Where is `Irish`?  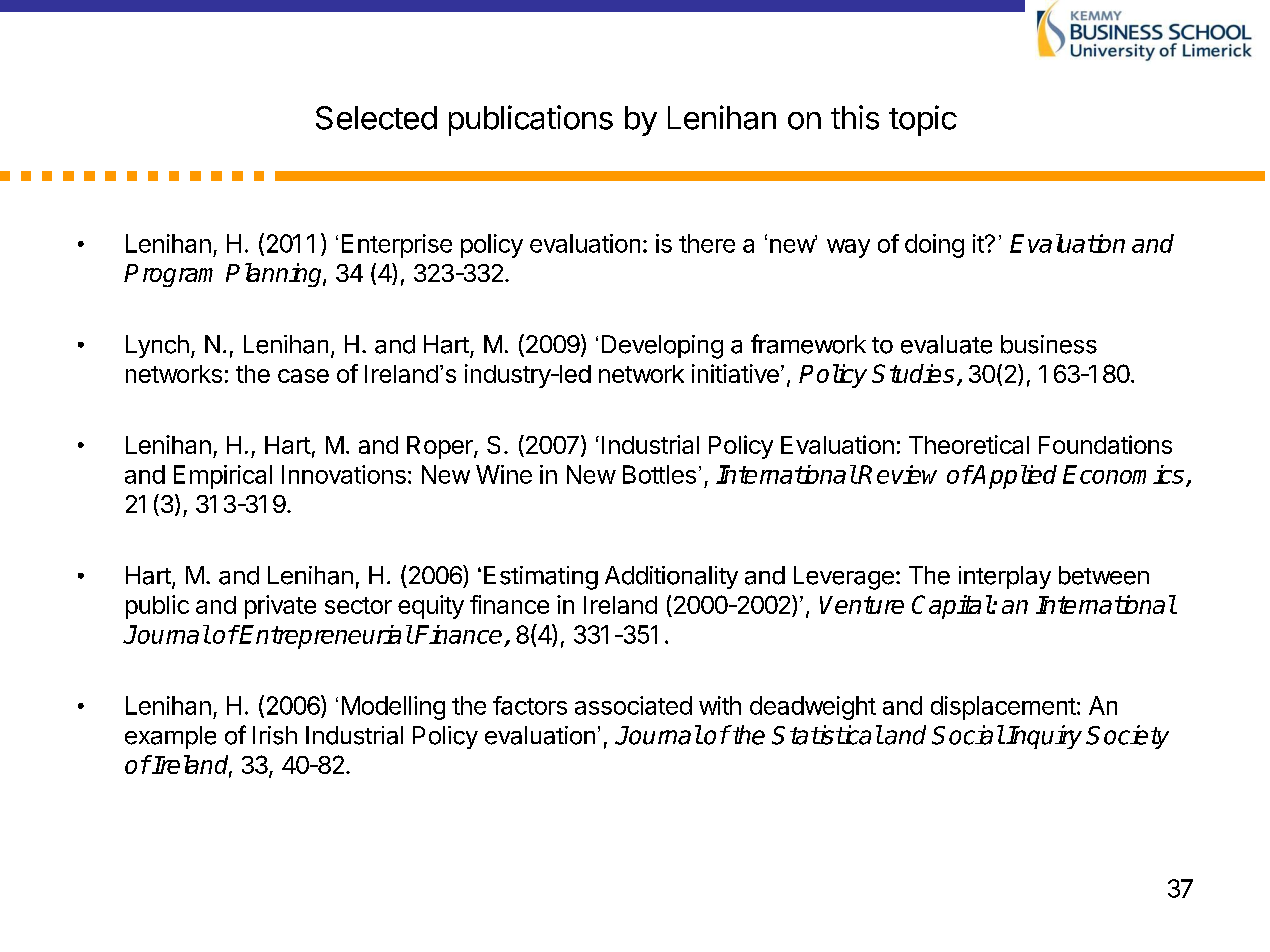 Irish is located at coordinates (275, 735).
